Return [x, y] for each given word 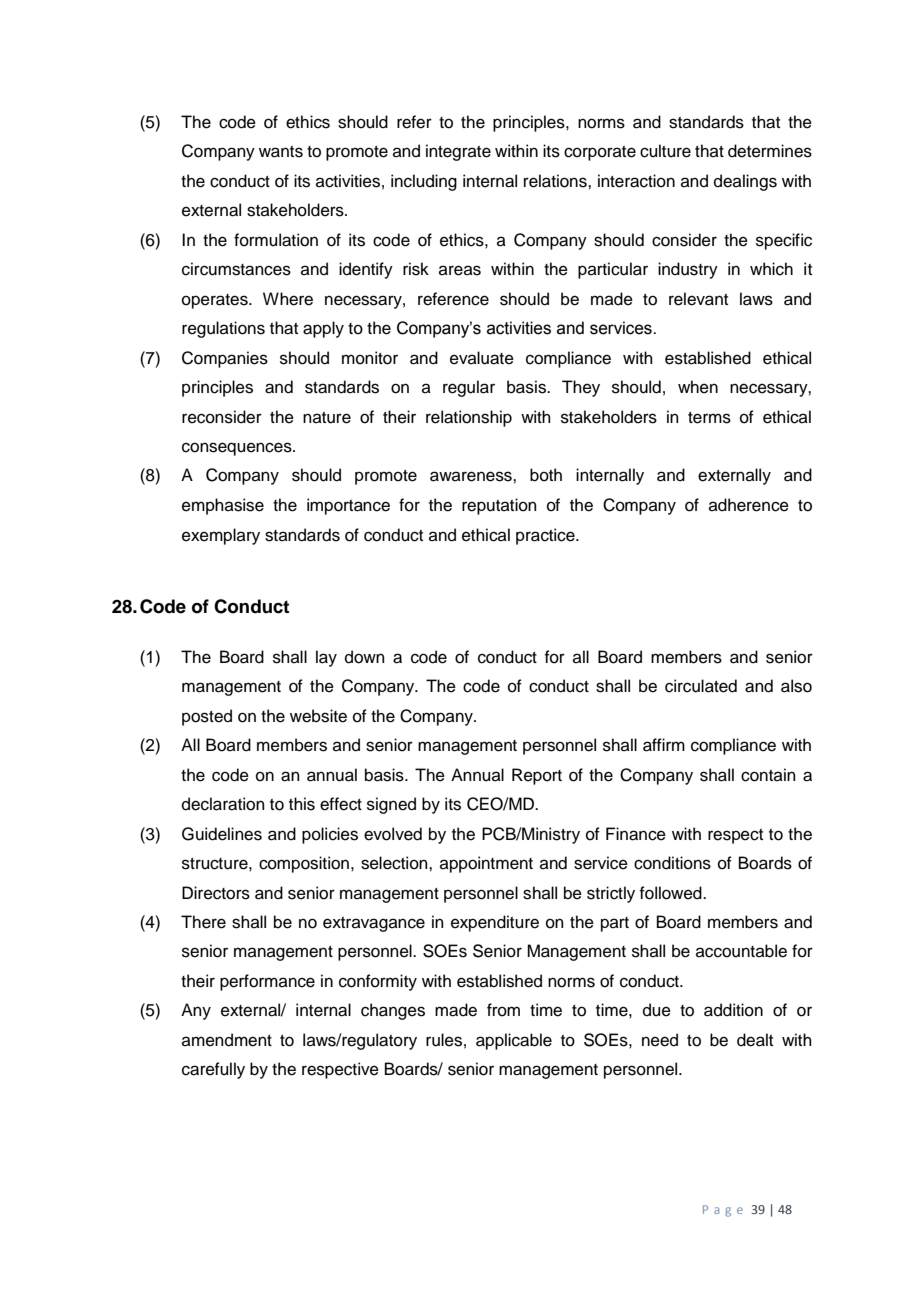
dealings [745, 182]
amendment [227, 1040]
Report [537, 776]
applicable [514, 1041]
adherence [749, 505]
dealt [755, 1040]
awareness [472, 476]
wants [281, 152]
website [318, 716]
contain [768, 775]
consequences [238, 449]
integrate [458, 152]
